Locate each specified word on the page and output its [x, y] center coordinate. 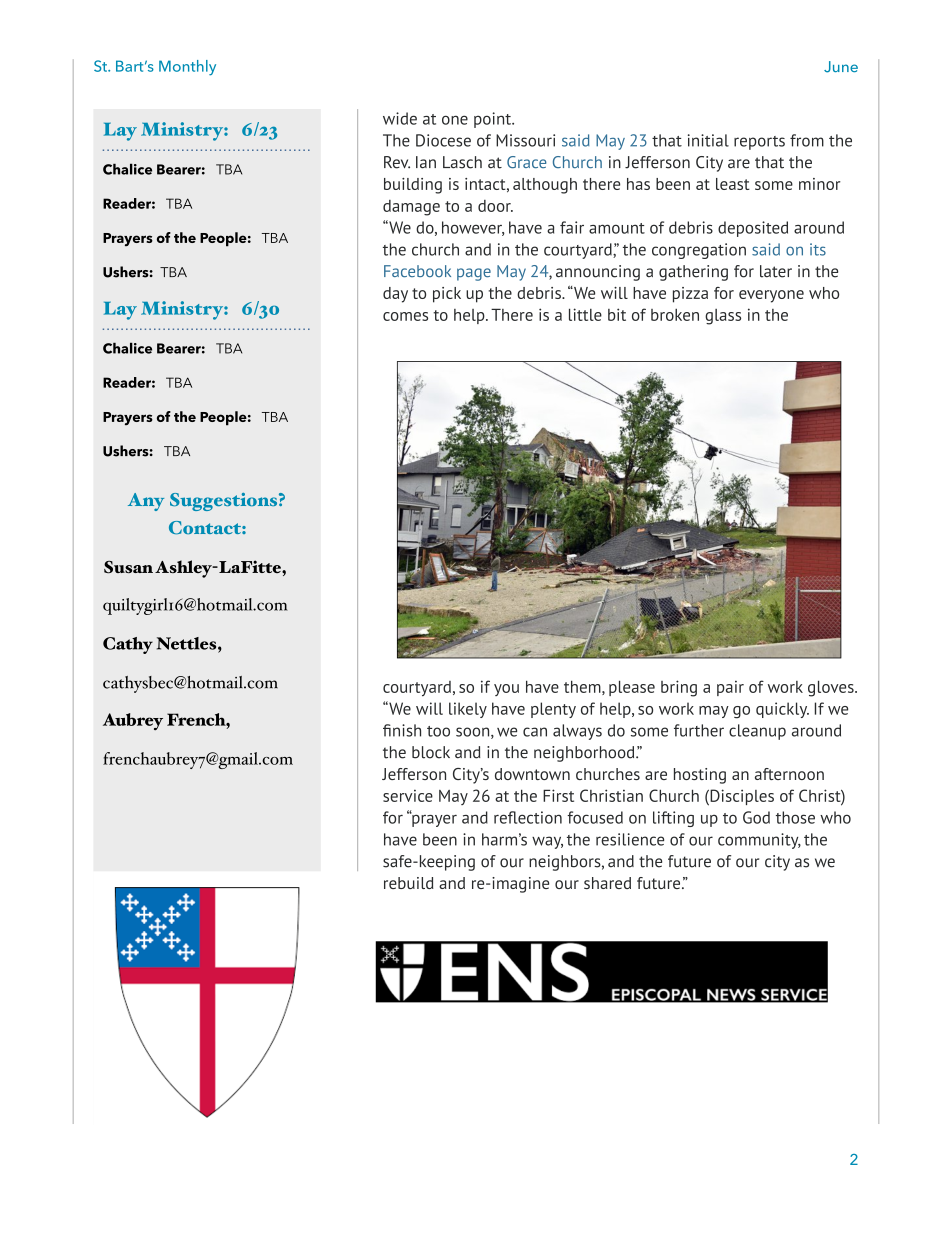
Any [146, 502]
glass [723, 317]
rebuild [409, 883]
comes [405, 316]
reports [759, 143]
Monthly [187, 68]
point [493, 120]
